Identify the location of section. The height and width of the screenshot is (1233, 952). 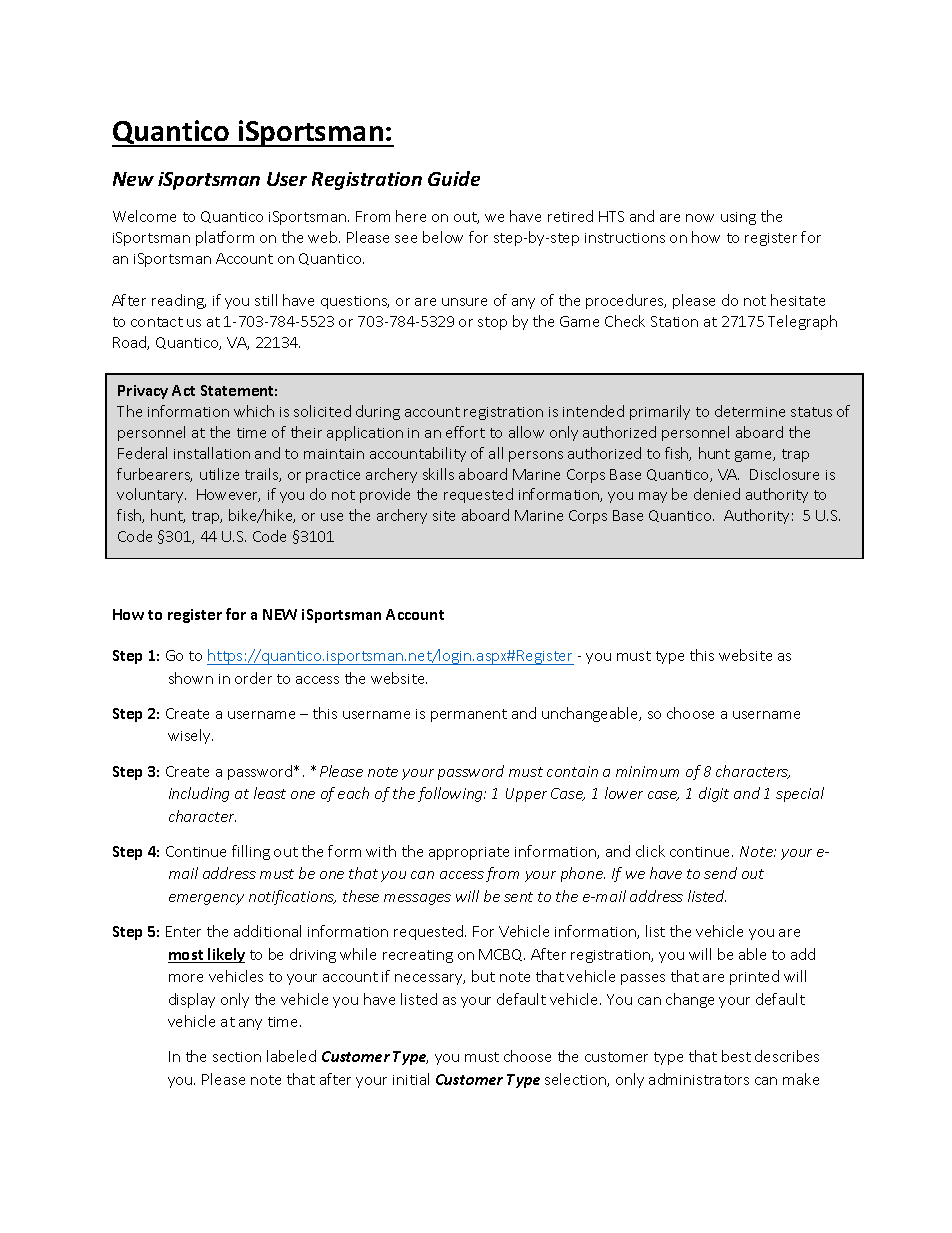
(237, 1057).
